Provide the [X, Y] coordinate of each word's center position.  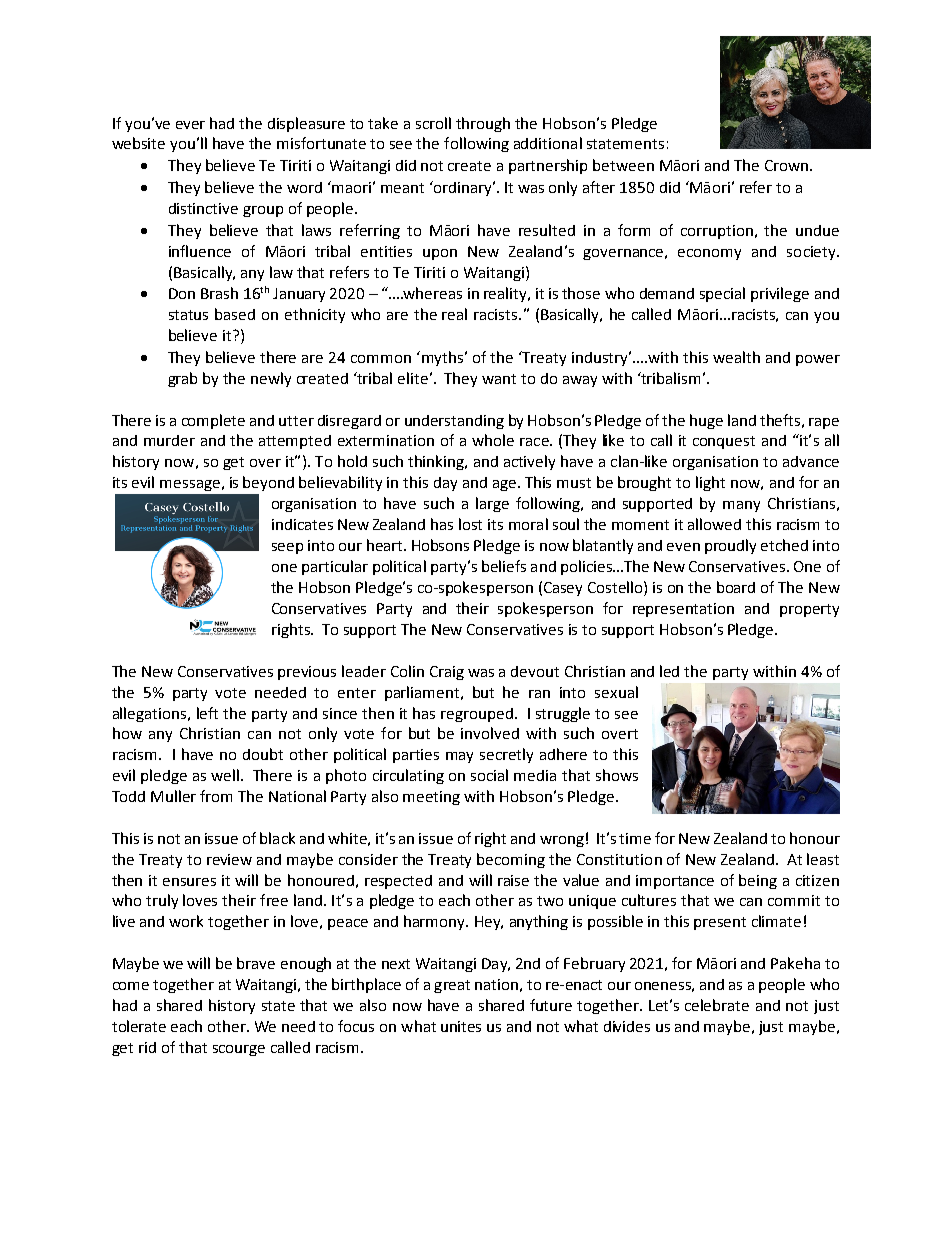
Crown [786, 165]
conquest [724, 442]
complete [213, 421]
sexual [616, 692]
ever [190, 125]
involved [490, 733]
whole [493, 440]
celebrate [717, 1005]
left [207, 713]
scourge [239, 1050]
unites [461, 1026]
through [483, 124]
